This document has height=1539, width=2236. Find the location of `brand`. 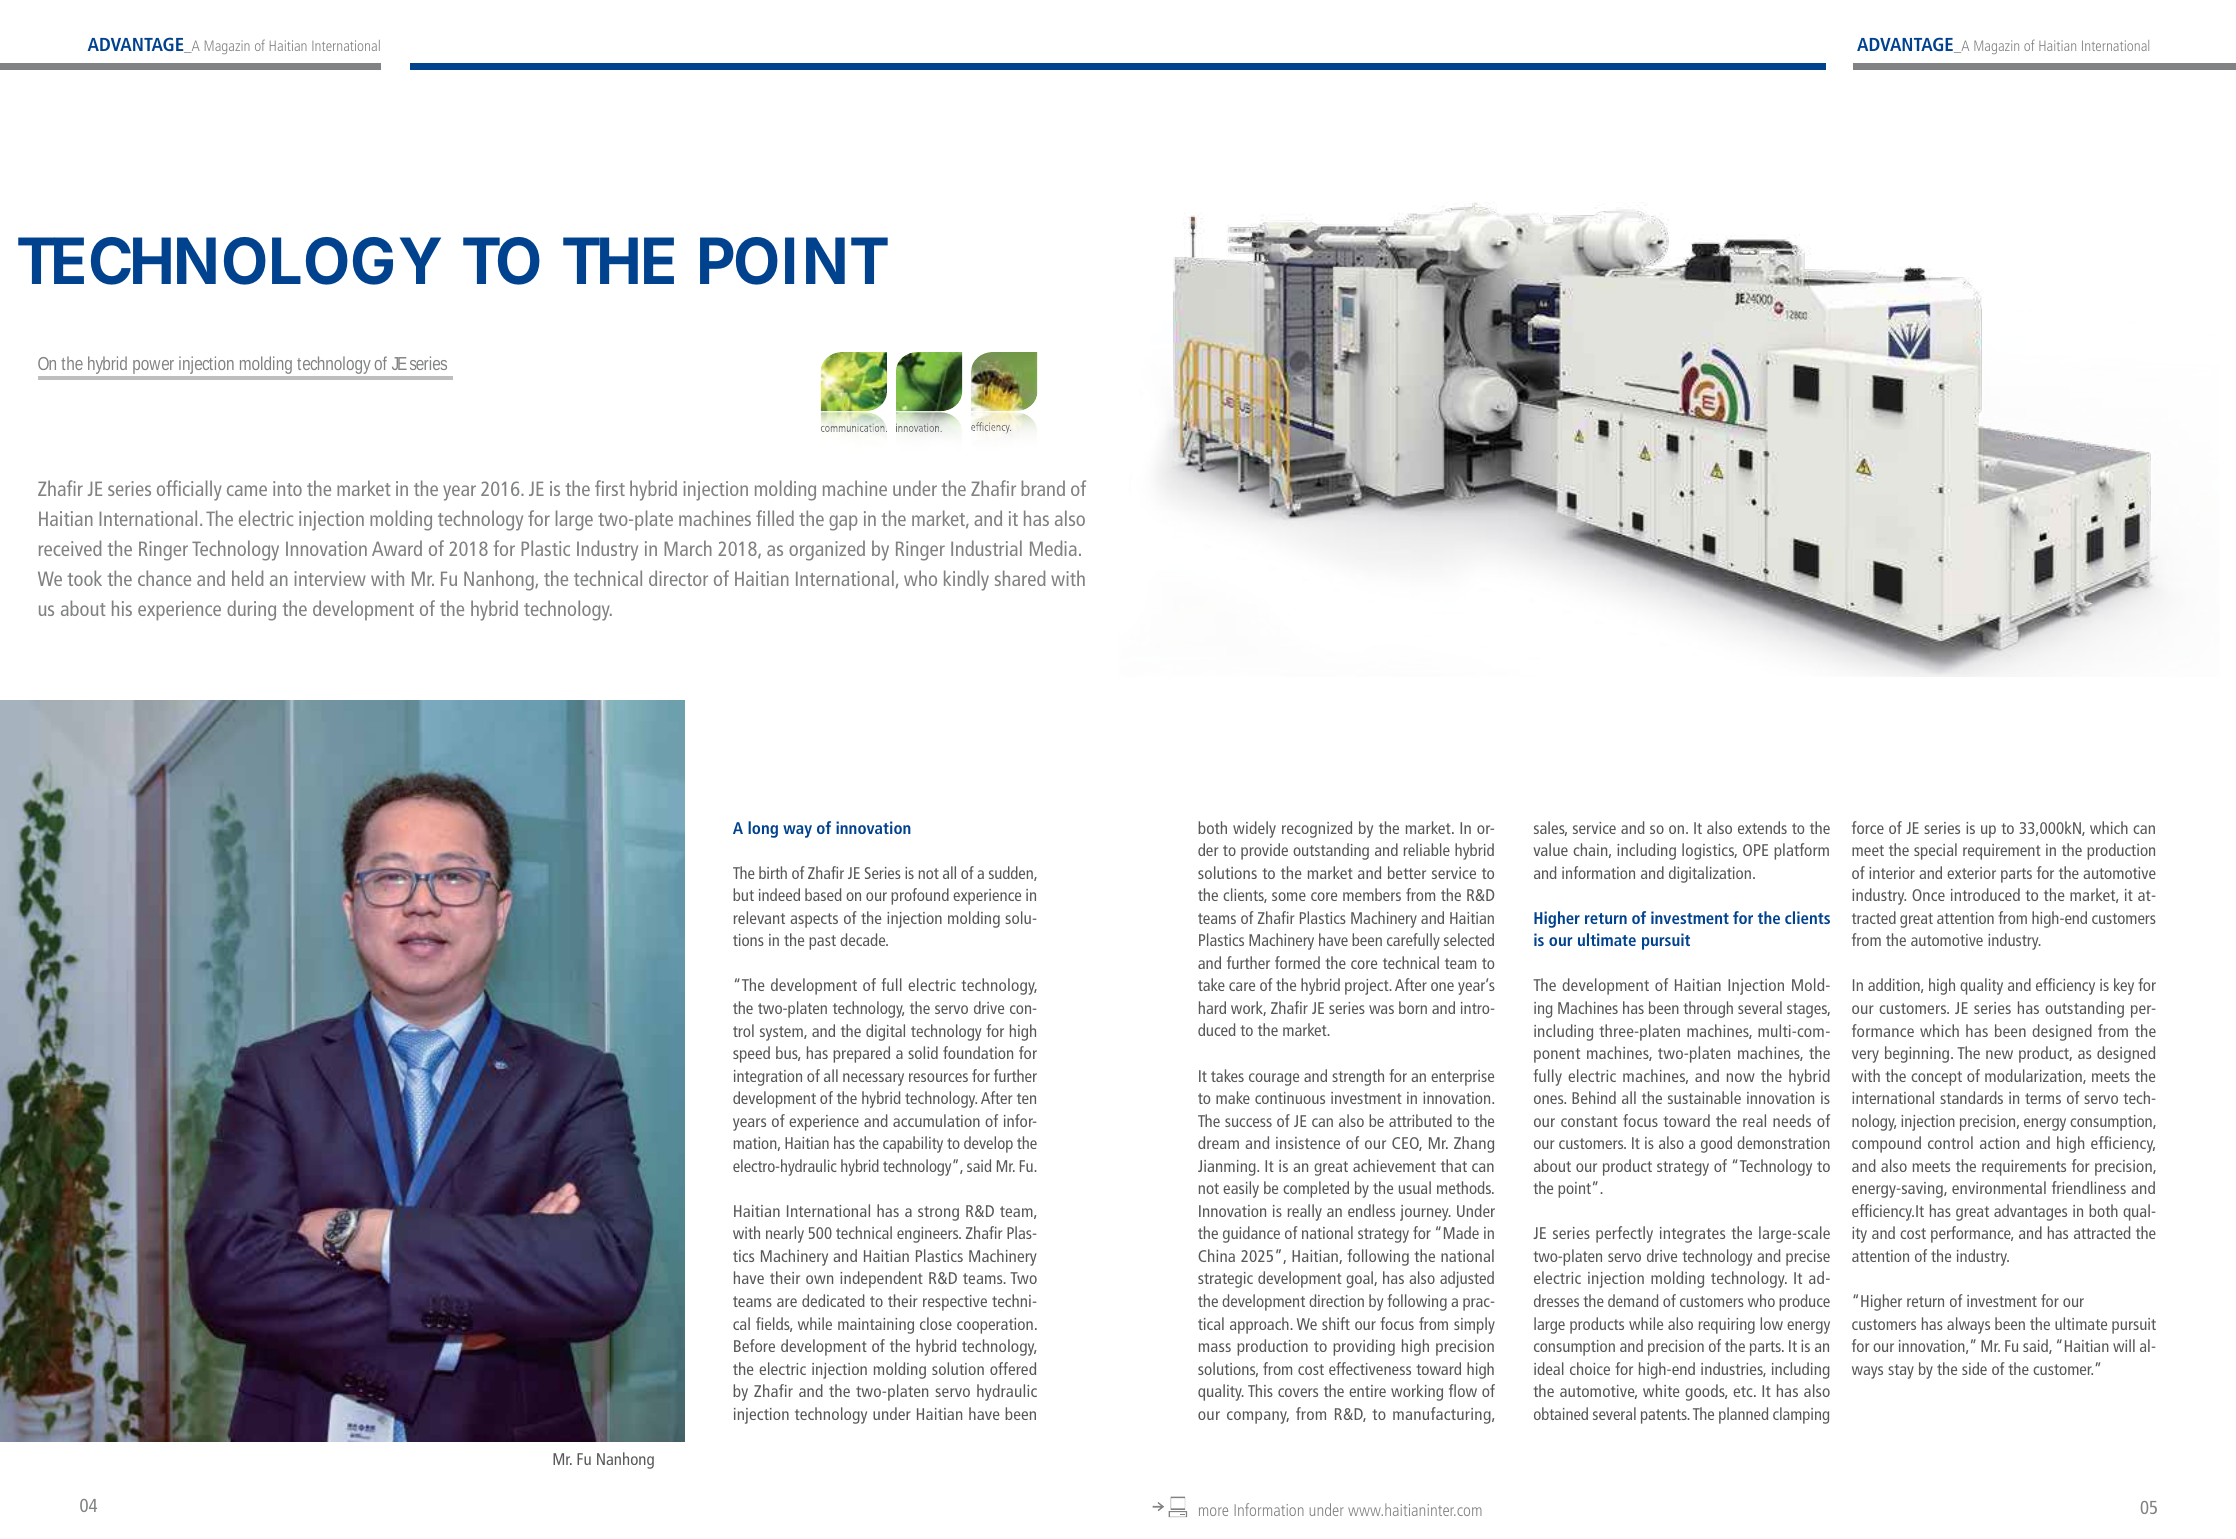

brand is located at coordinates (1043, 488).
